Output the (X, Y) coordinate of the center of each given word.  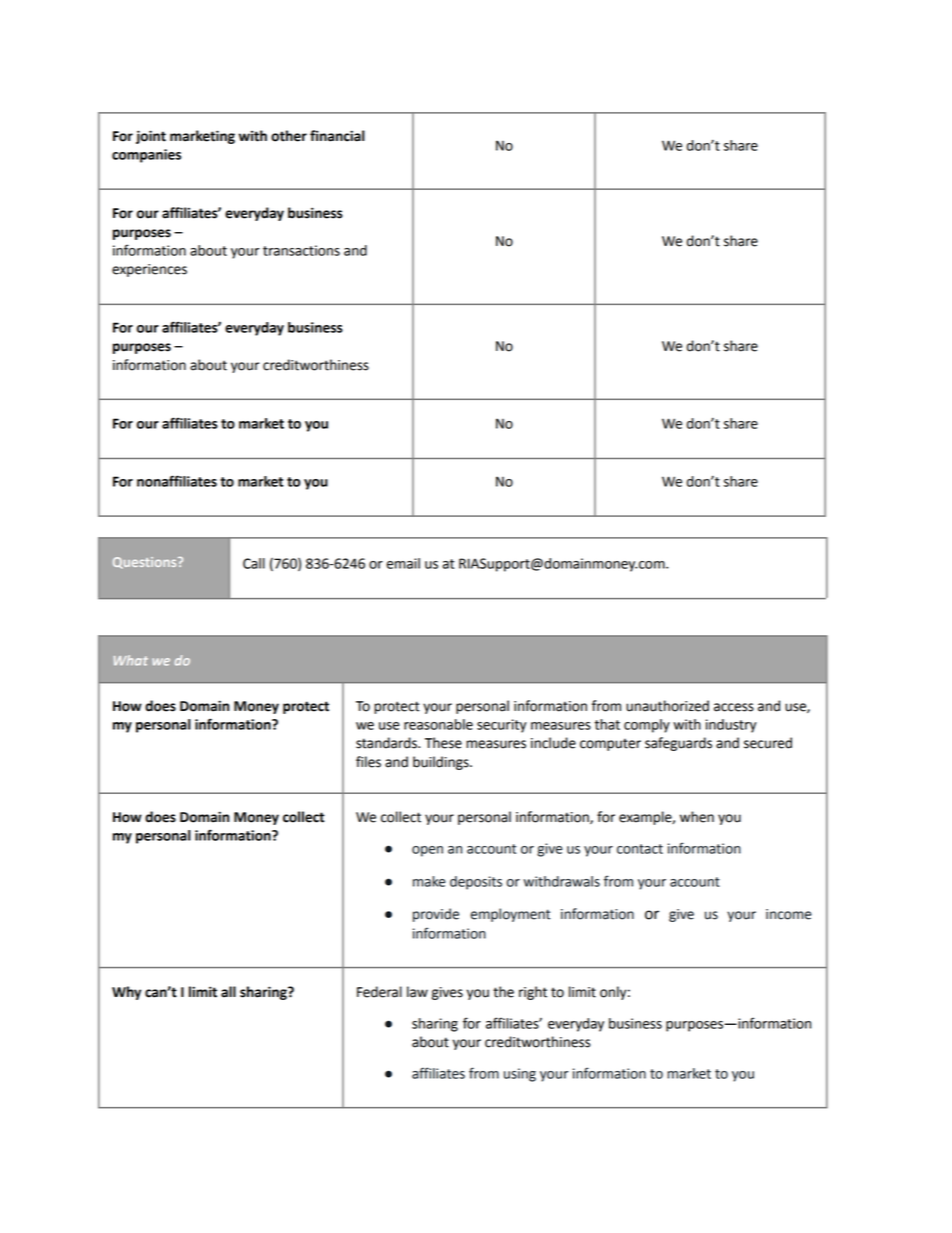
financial (337, 136)
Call (254, 563)
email (403, 563)
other (289, 136)
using (520, 1075)
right (533, 993)
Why (126, 993)
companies (146, 156)
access (734, 707)
